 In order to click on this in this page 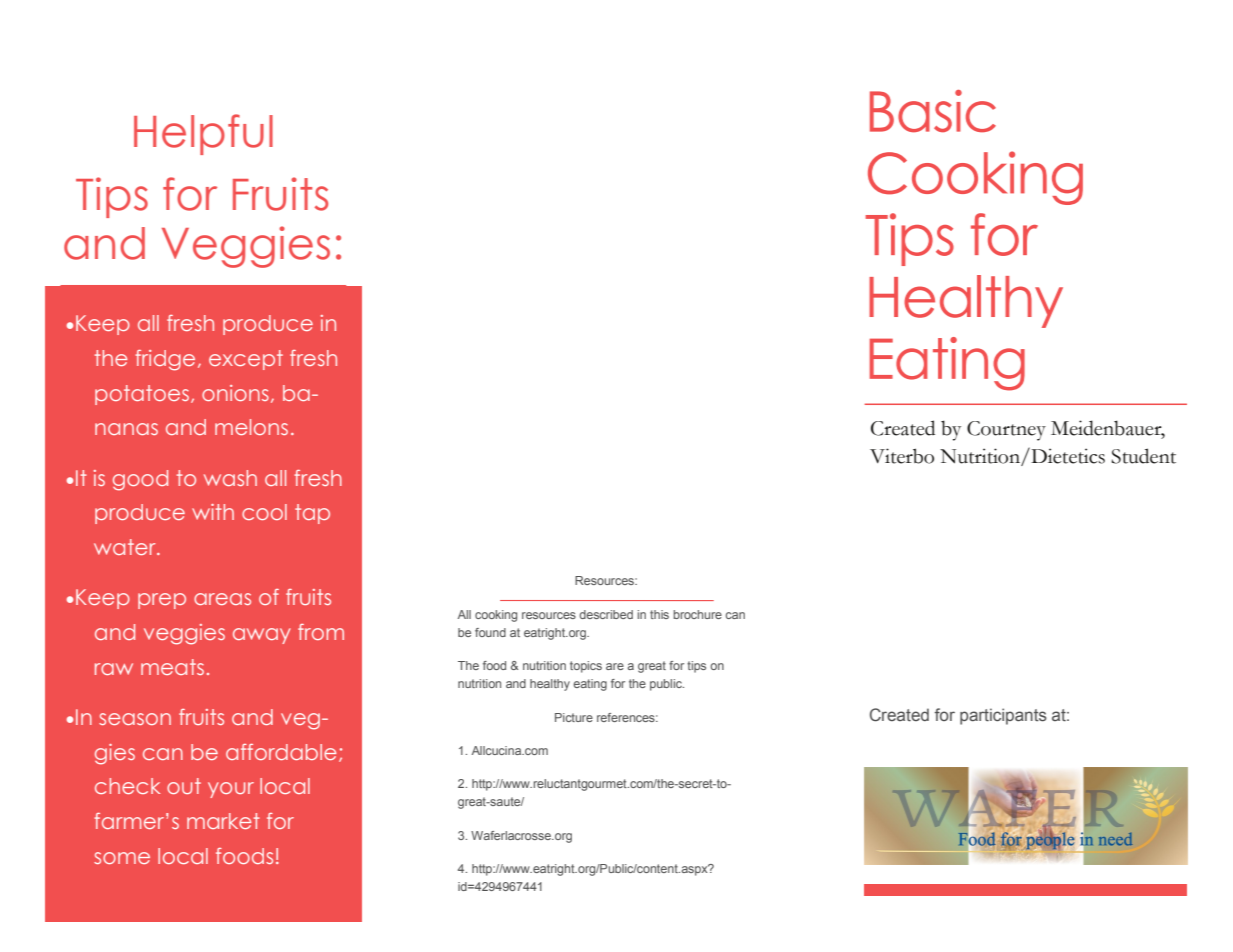, I will do `click(659, 614)`.
